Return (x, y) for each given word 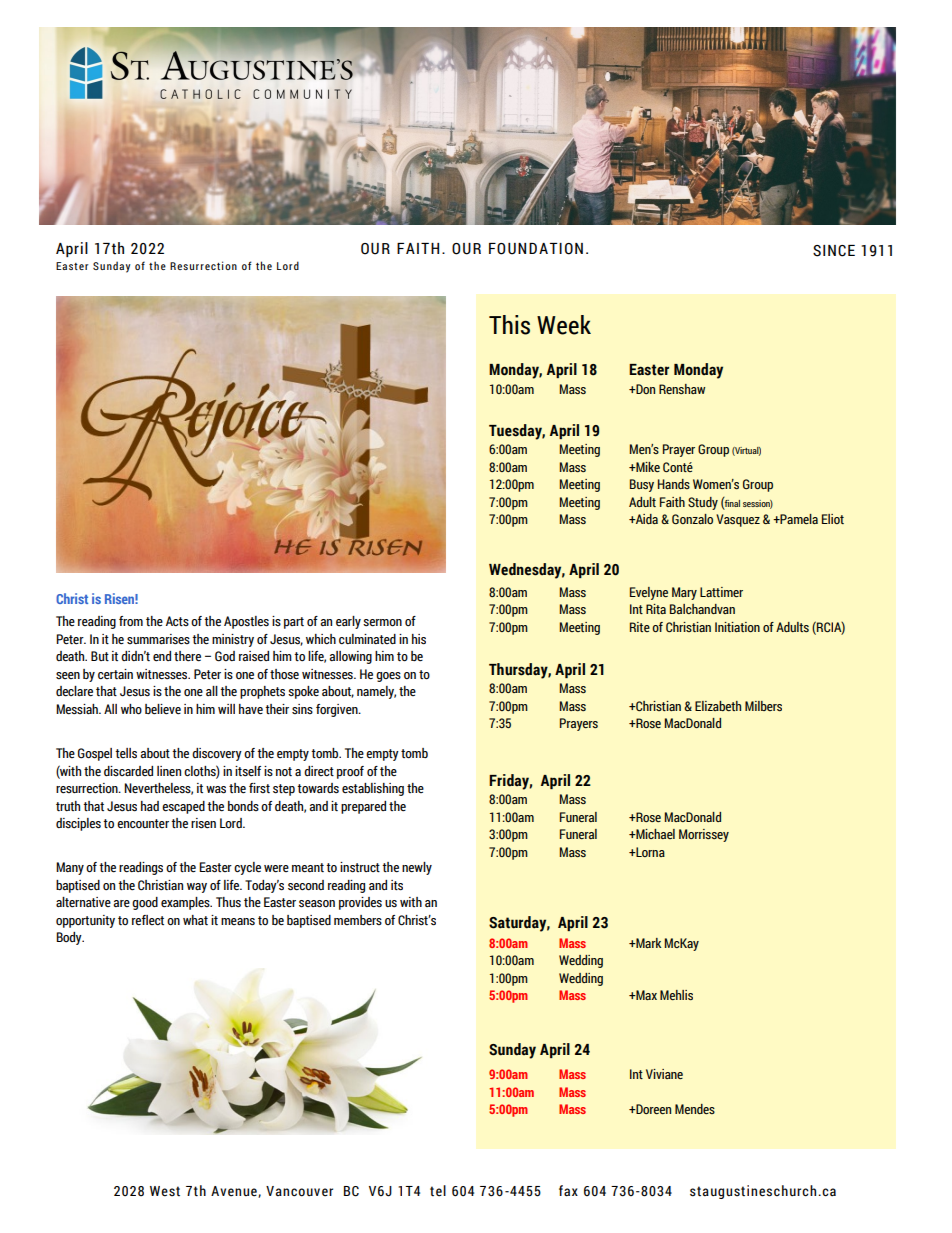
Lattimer (721, 592)
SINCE (834, 251)
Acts (177, 621)
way (197, 888)
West (165, 1191)
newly (417, 868)
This (509, 325)
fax (568, 1191)
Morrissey (704, 835)
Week (564, 325)
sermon (382, 623)
